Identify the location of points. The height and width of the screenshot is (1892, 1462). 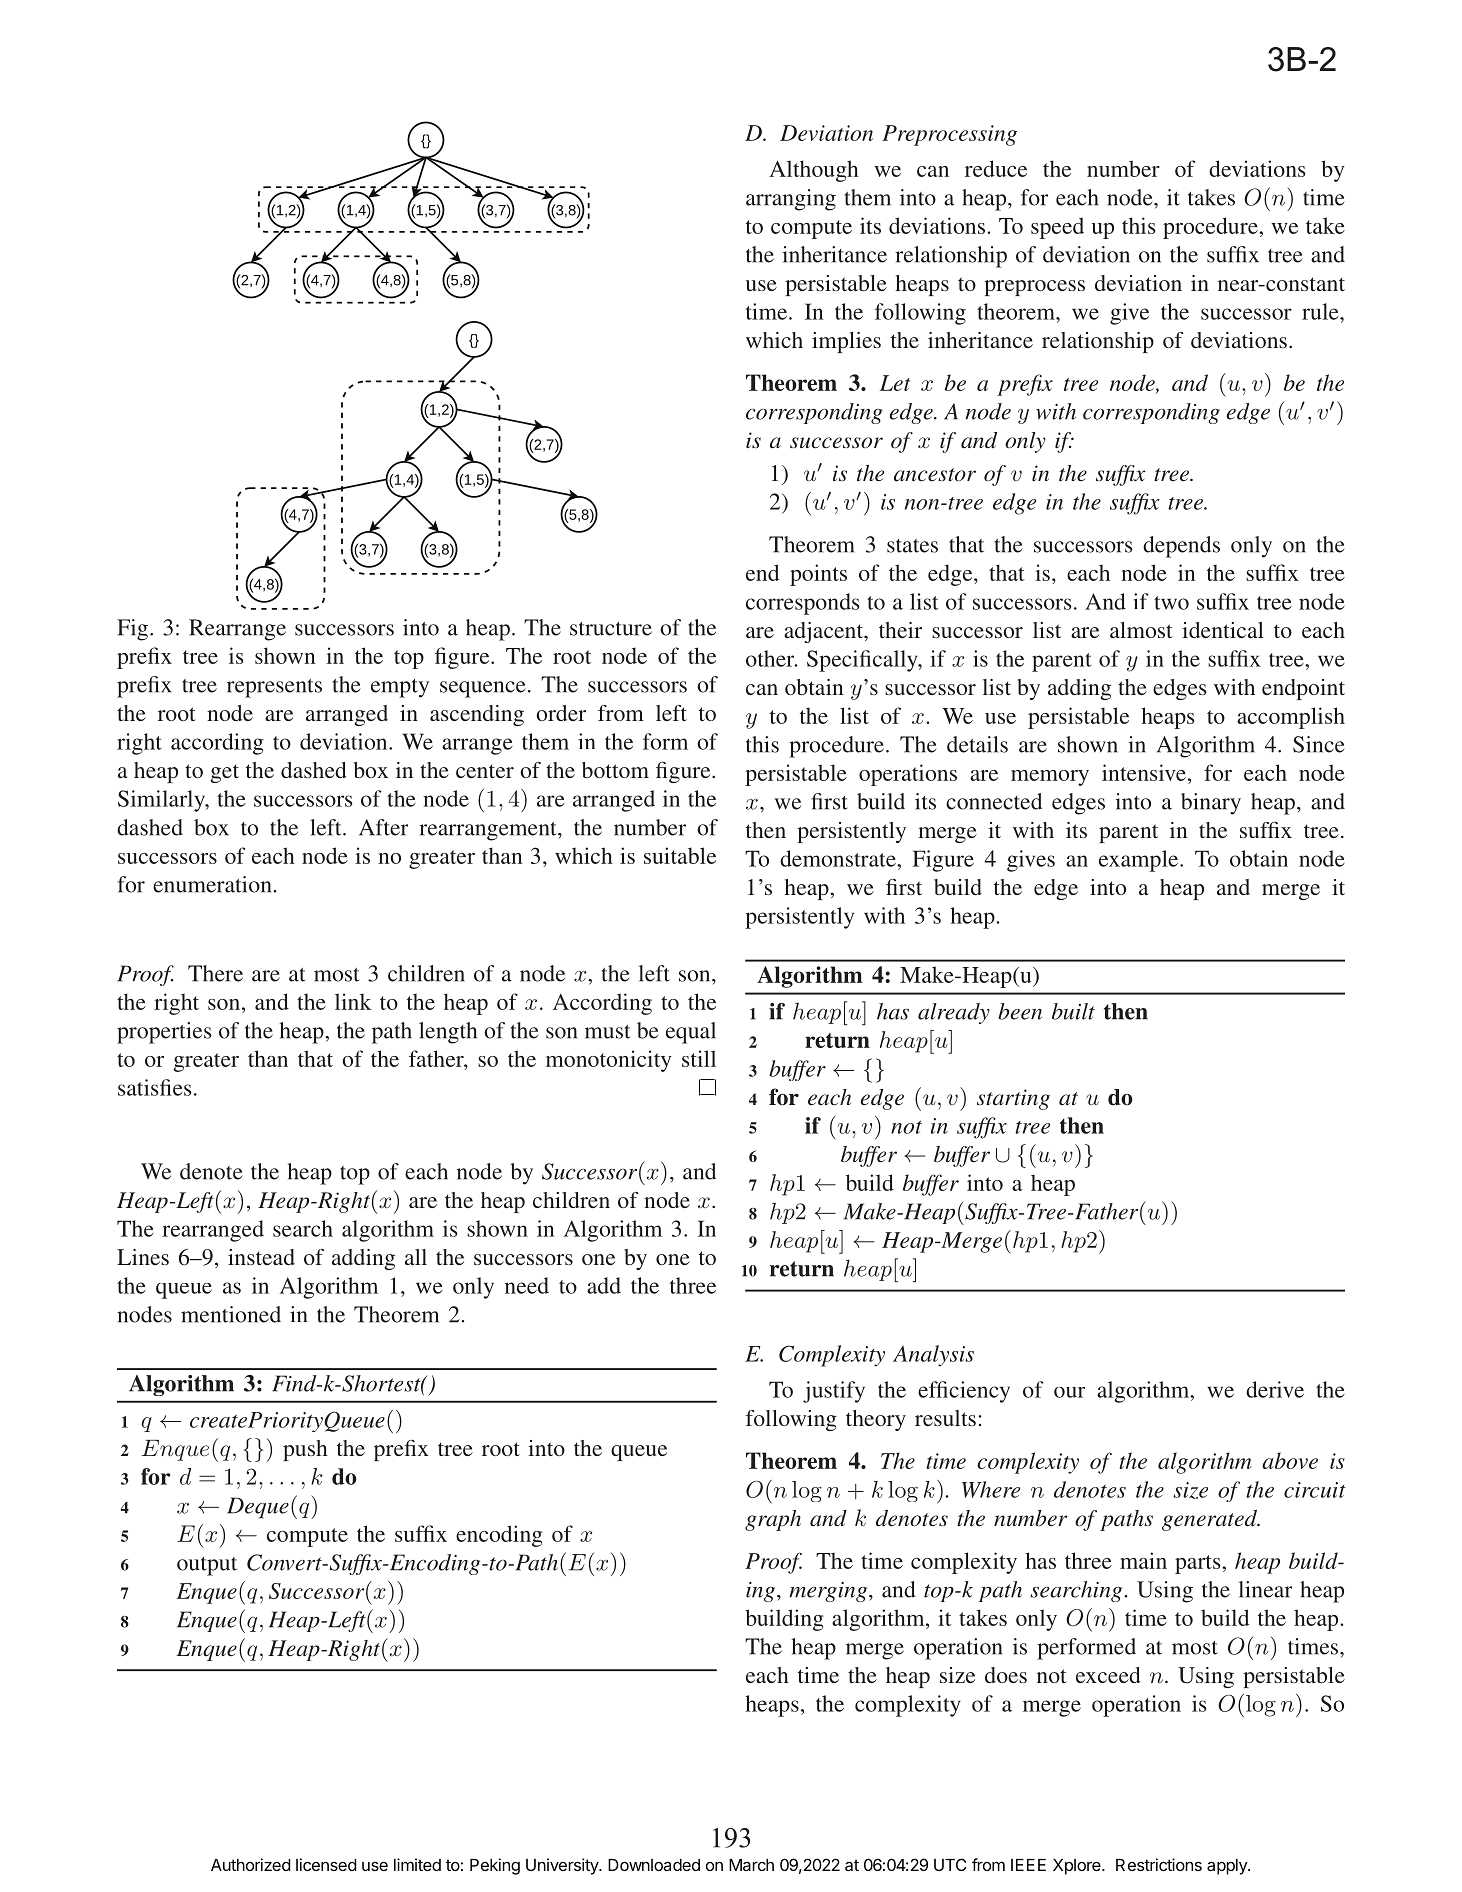
(818, 575).
